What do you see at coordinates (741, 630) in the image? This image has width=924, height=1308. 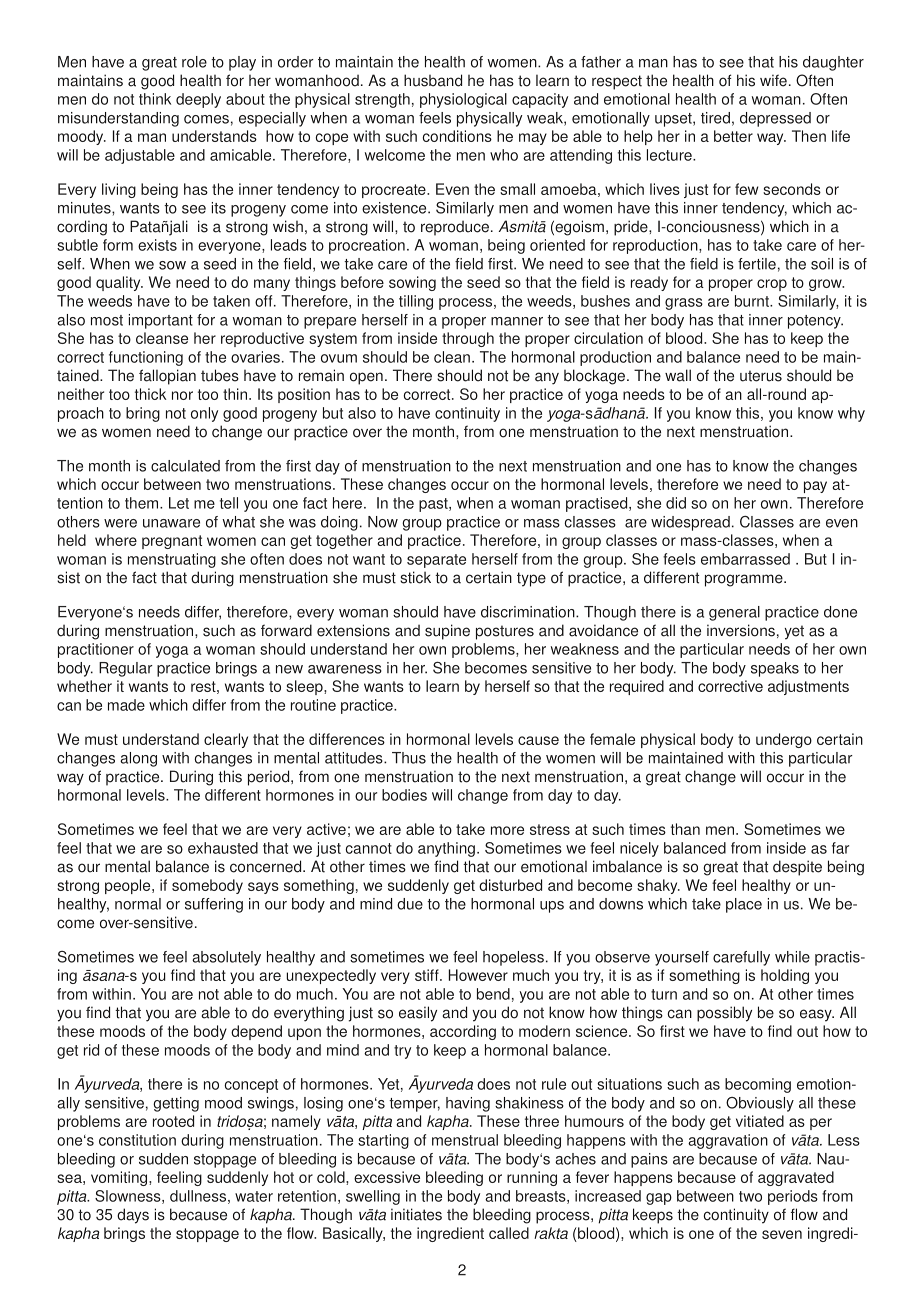 I see `inversions` at bounding box center [741, 630].
